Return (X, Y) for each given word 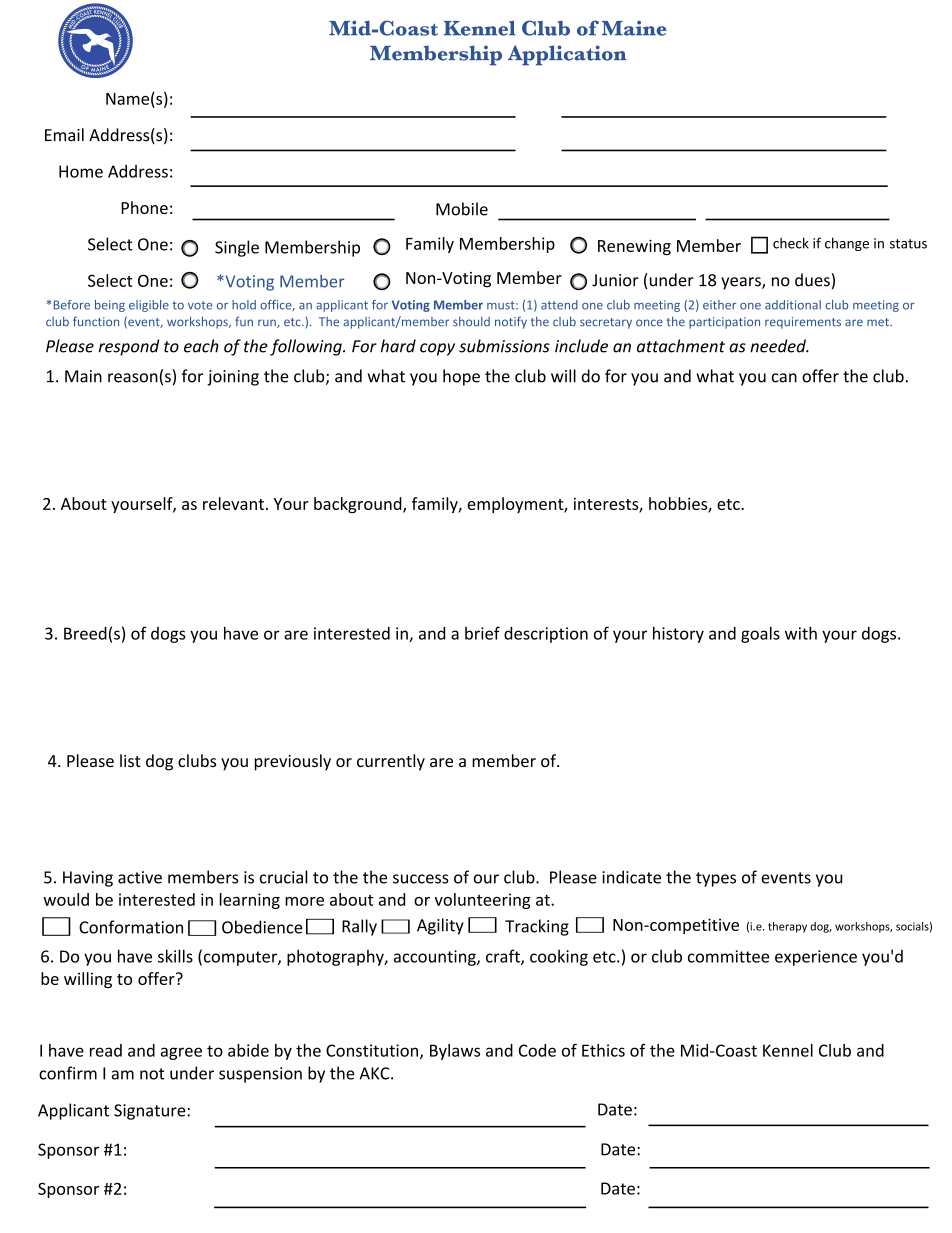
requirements (803, 323)
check (791, 243)
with (801, 633)
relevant (233, 503)
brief (482, 633)
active (140, 877)
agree (181, 1053)
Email (64, 135)
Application (567, 55)
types (716, 879)
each (201, 346)
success (421, 879)
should (471, 322)
